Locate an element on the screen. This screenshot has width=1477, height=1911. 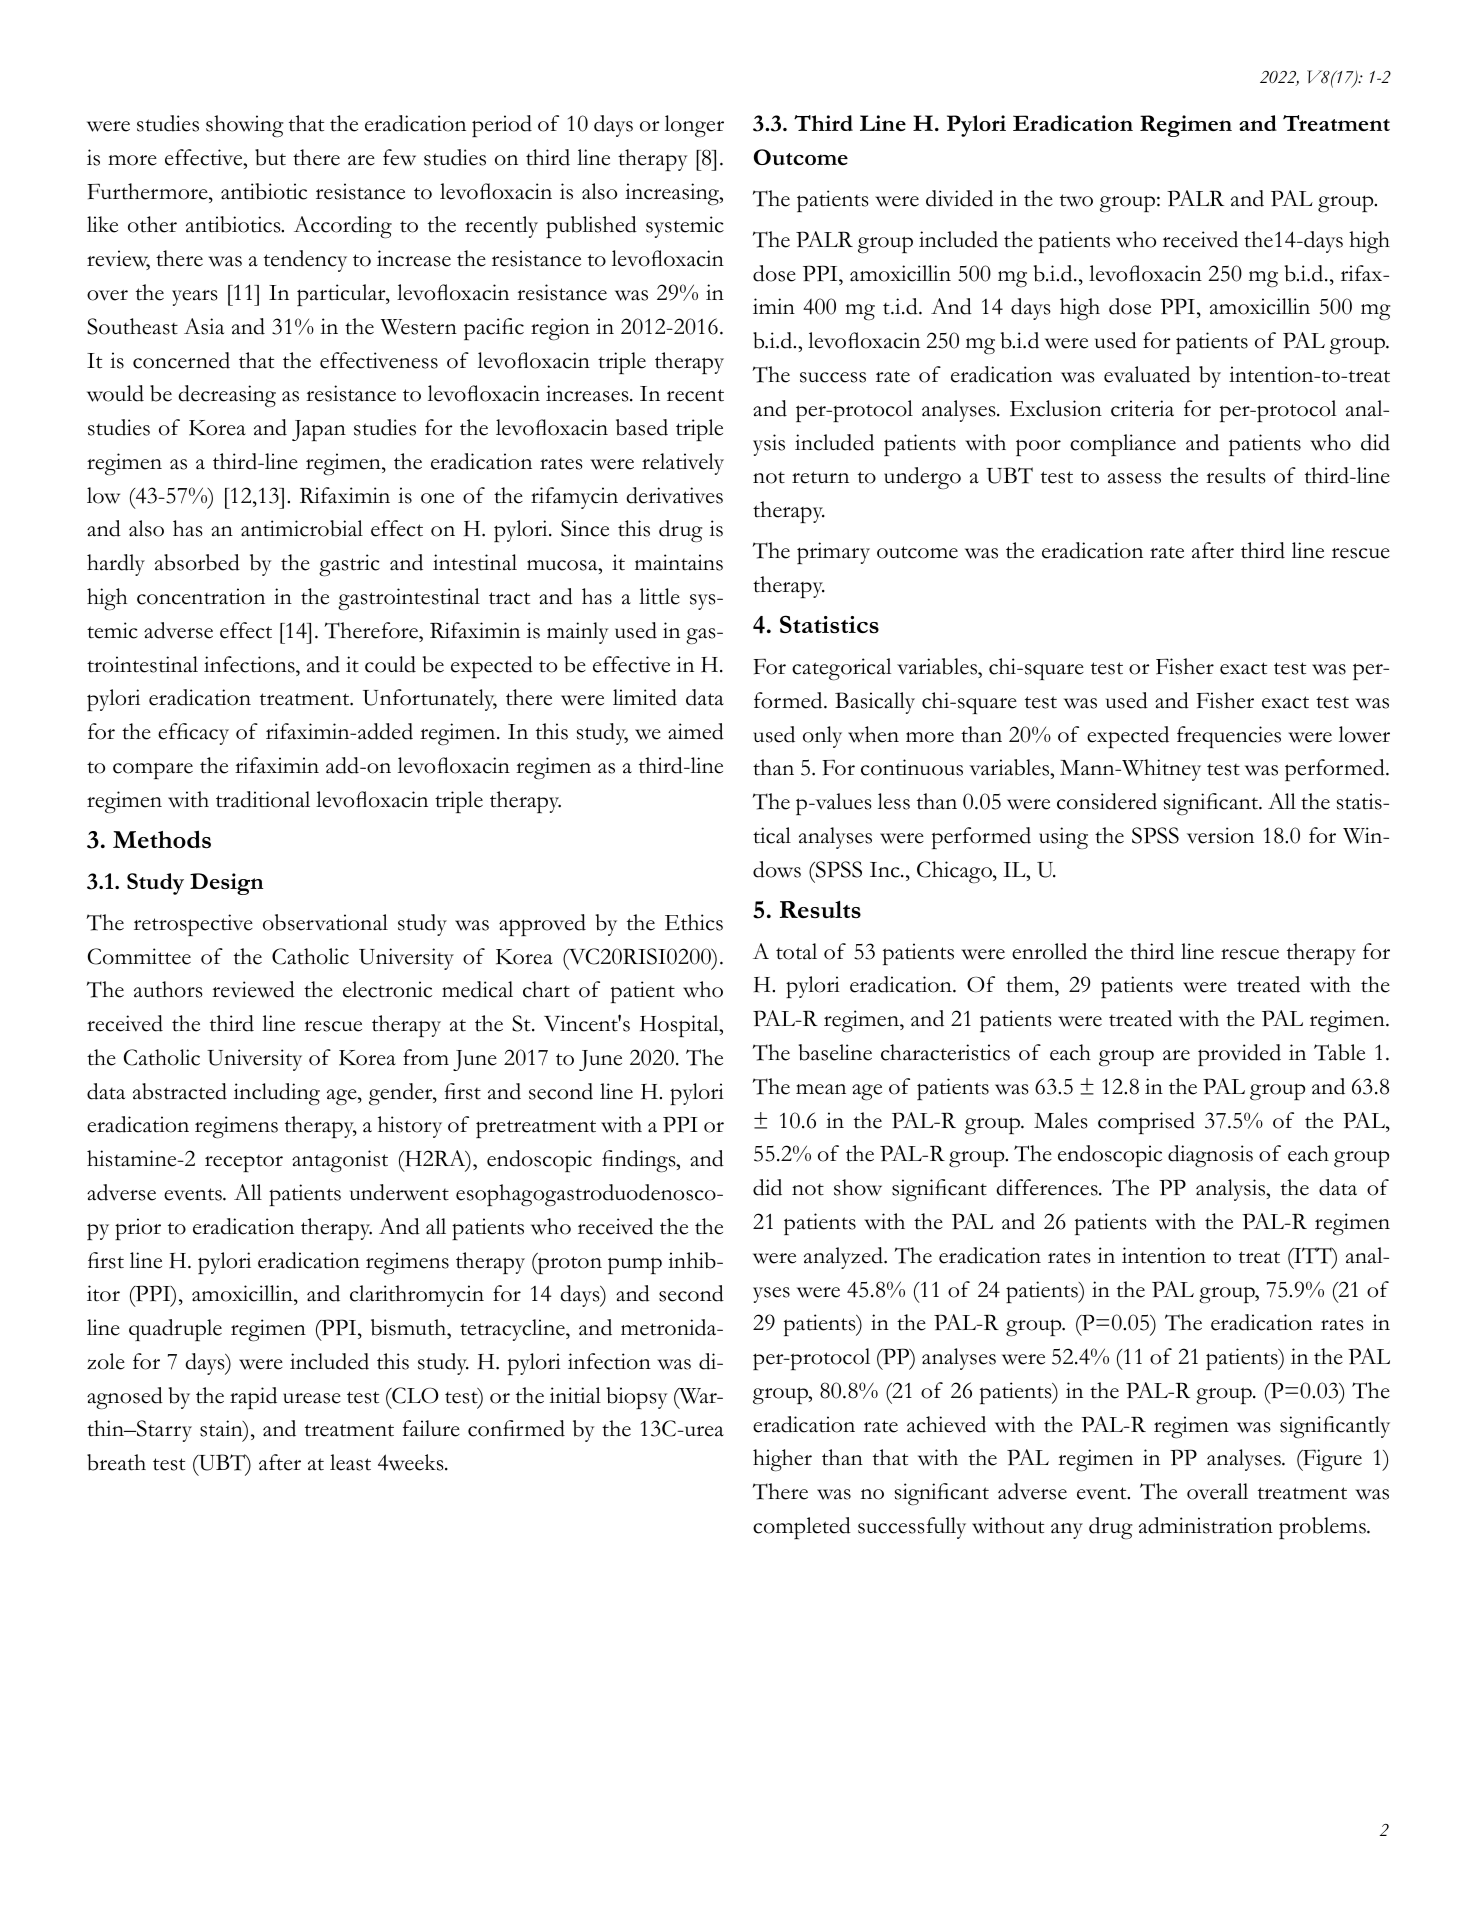
diagnosis is located at coordinates (1210, 1156).
